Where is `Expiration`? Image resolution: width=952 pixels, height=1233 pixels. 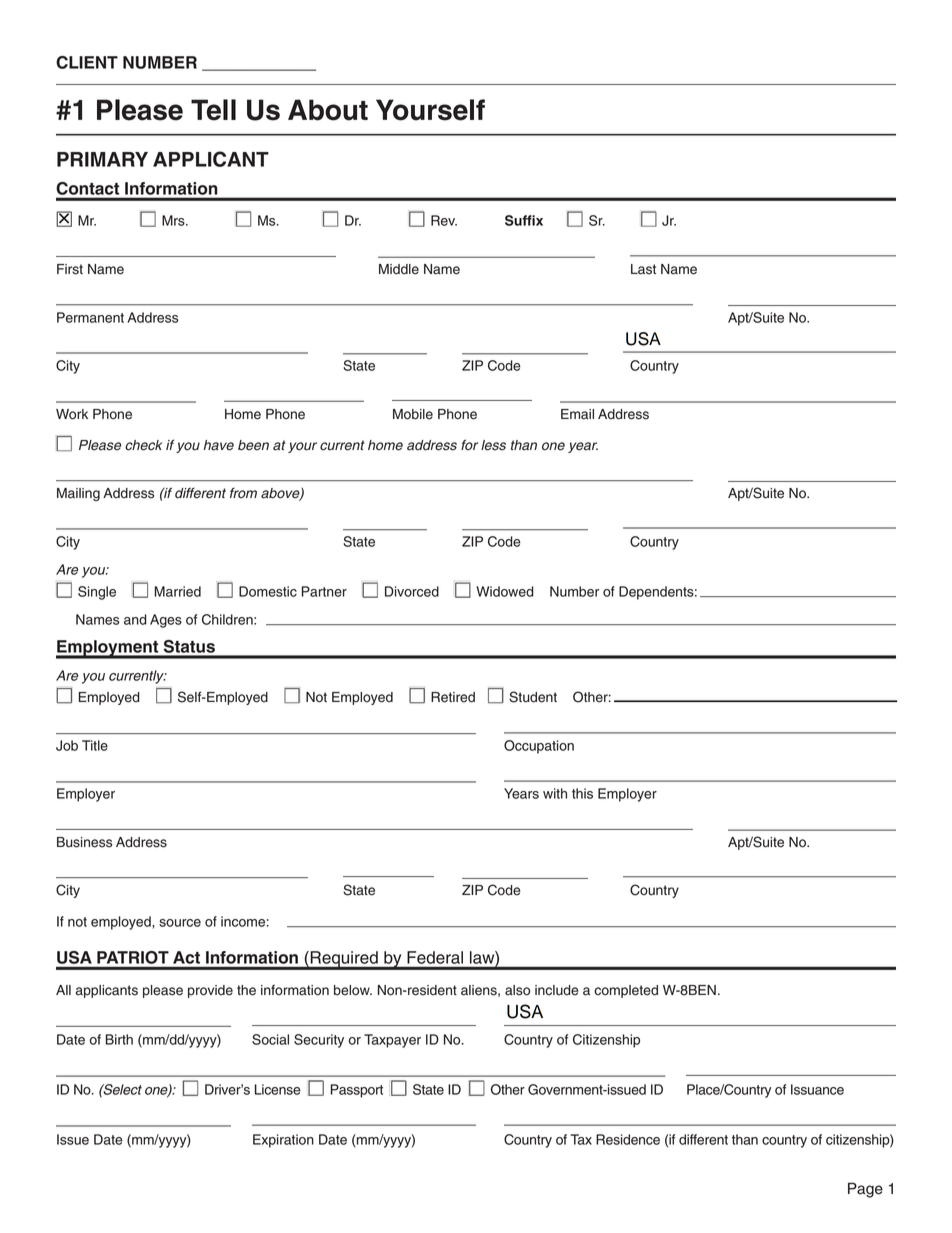
Expiration is located at coordinates (283, 1141).
